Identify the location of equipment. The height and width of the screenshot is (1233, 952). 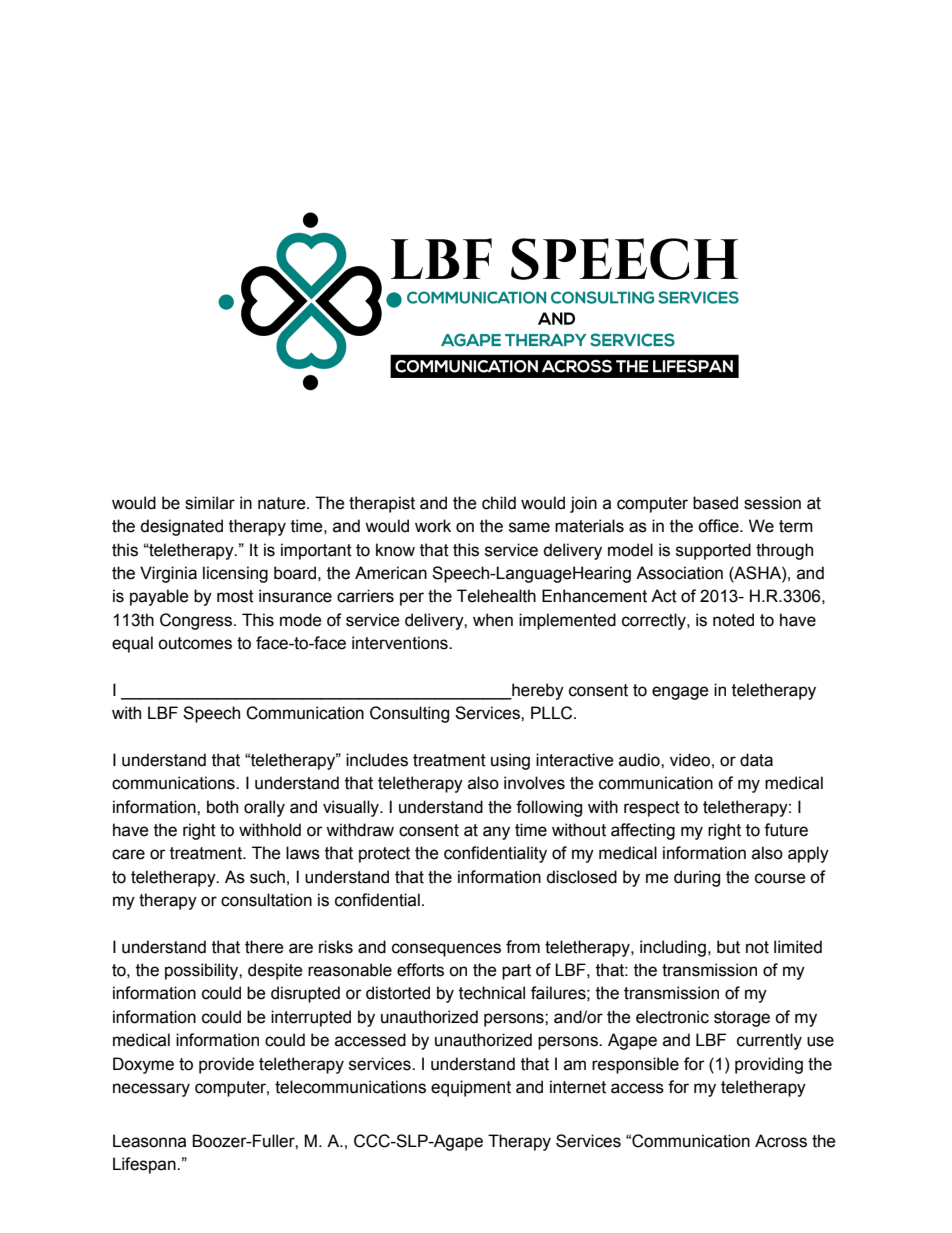
(471, 1088).
